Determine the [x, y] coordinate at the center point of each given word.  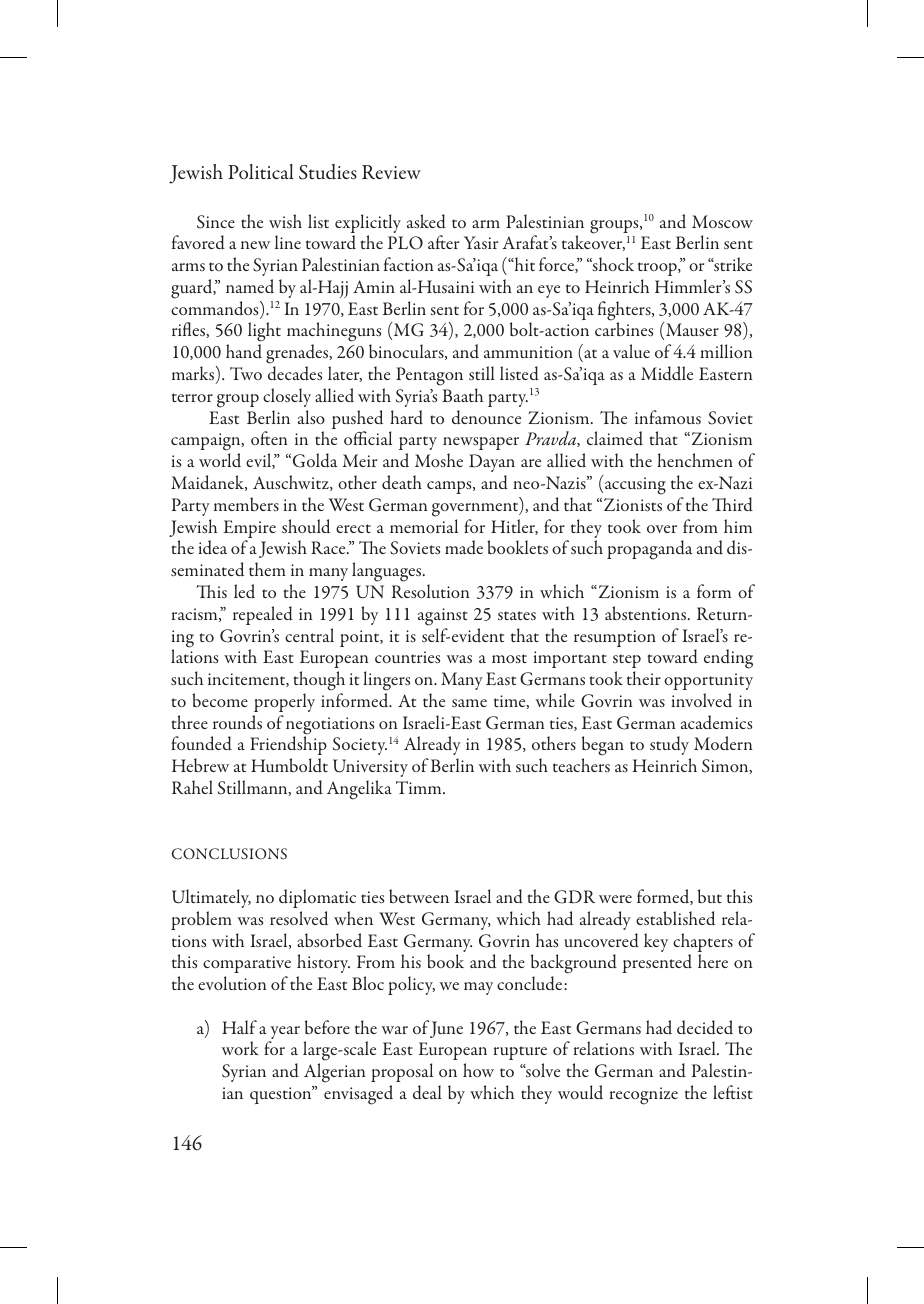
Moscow [722, 221]
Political [261, 171]
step [627, 661]
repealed [263, 615]
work [240, 1048]
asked [426, 221]
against [443, 617]
